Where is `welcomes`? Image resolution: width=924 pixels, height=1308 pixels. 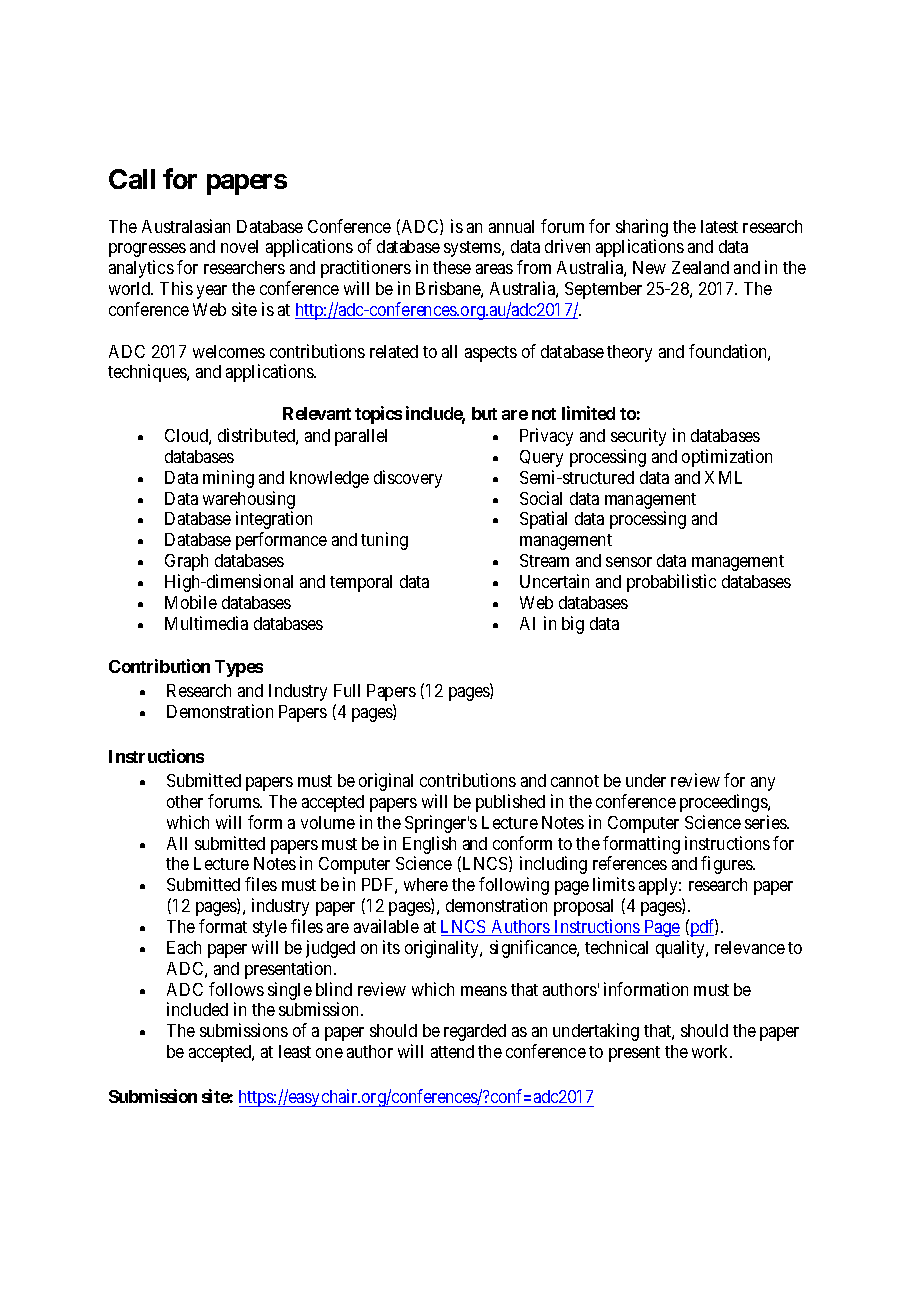 welcomes is located at coordinates (229, 351).
